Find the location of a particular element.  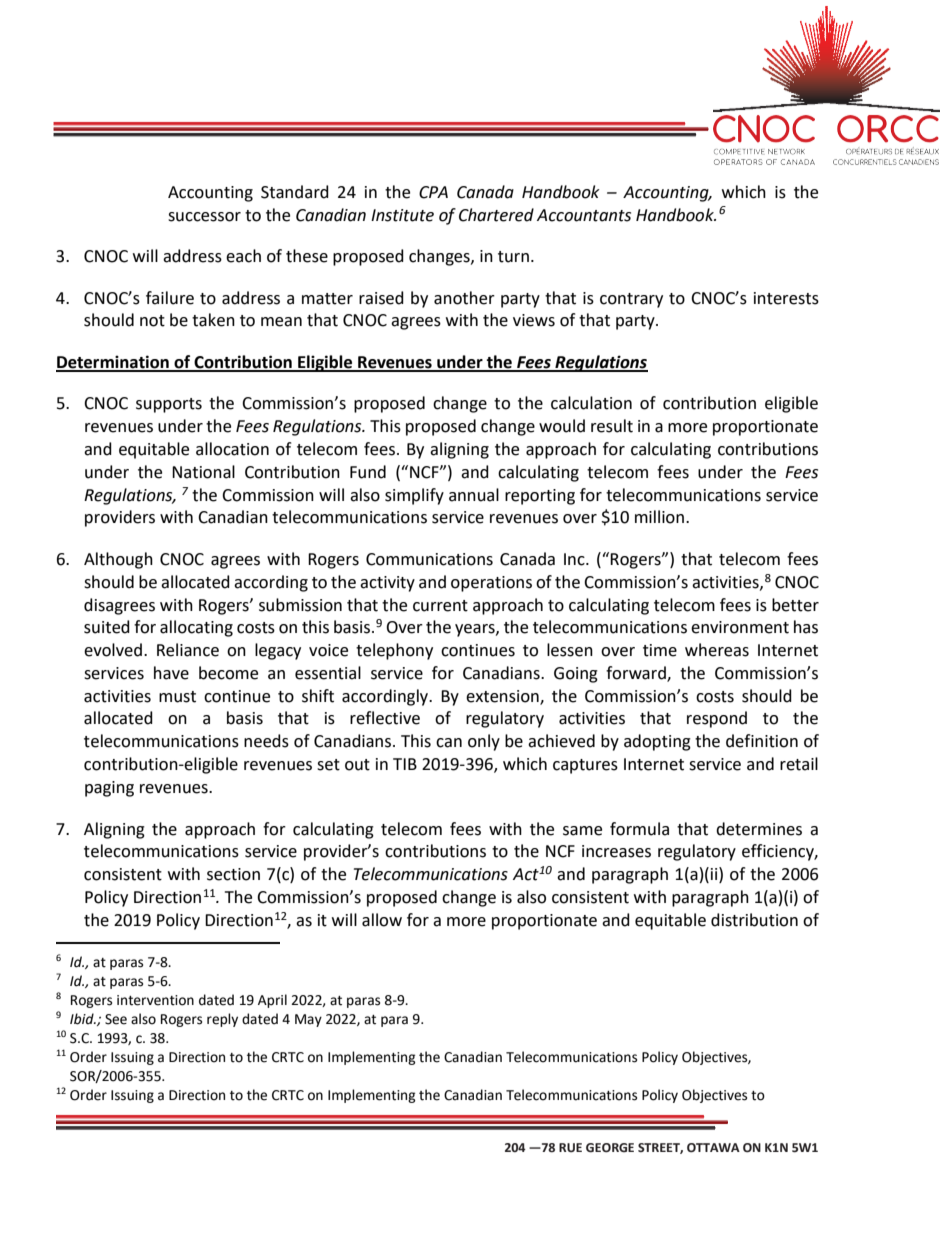

Institute is located at coordinates (402, 215).
